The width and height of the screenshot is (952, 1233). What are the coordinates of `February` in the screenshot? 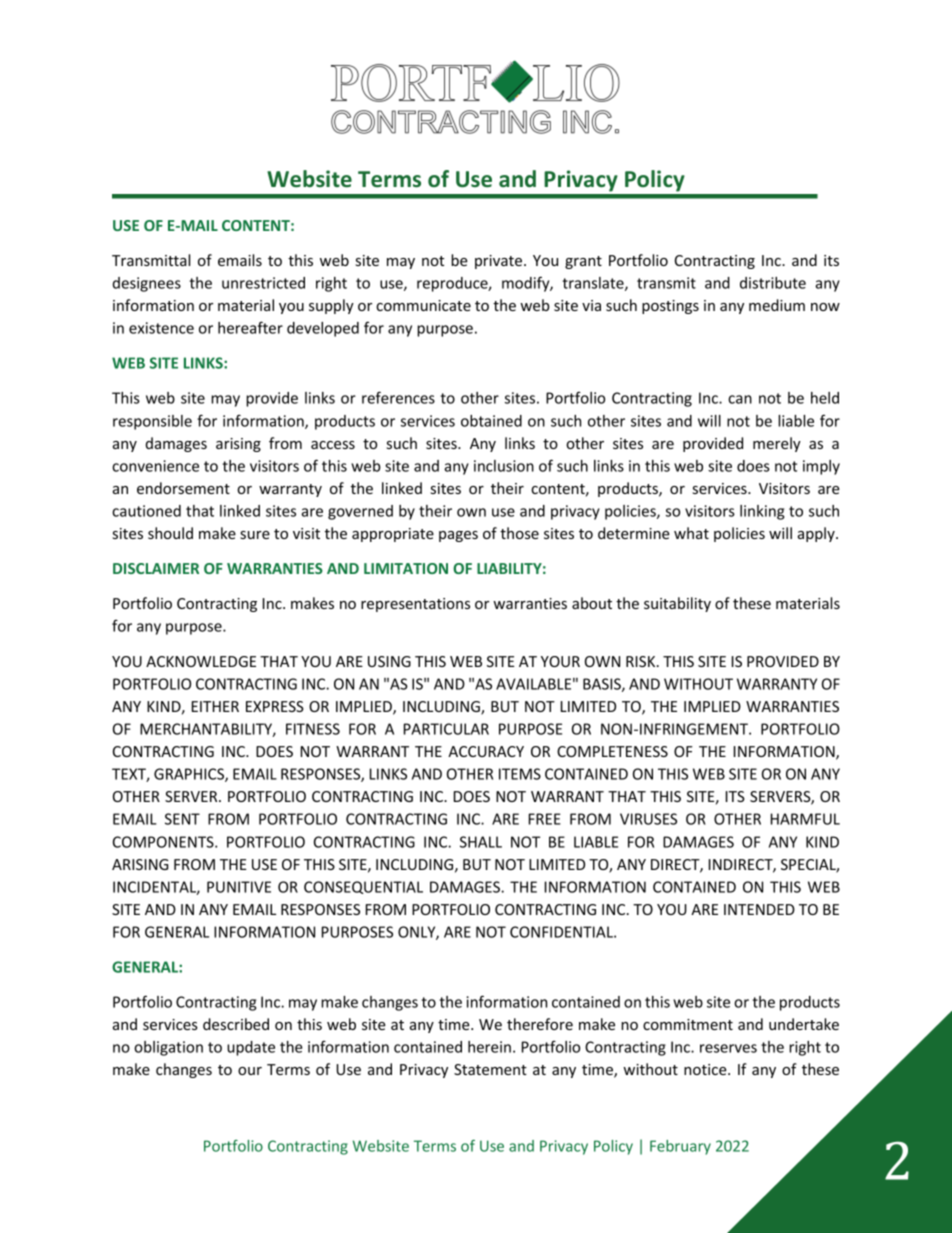 It's located at (680, 1147).
